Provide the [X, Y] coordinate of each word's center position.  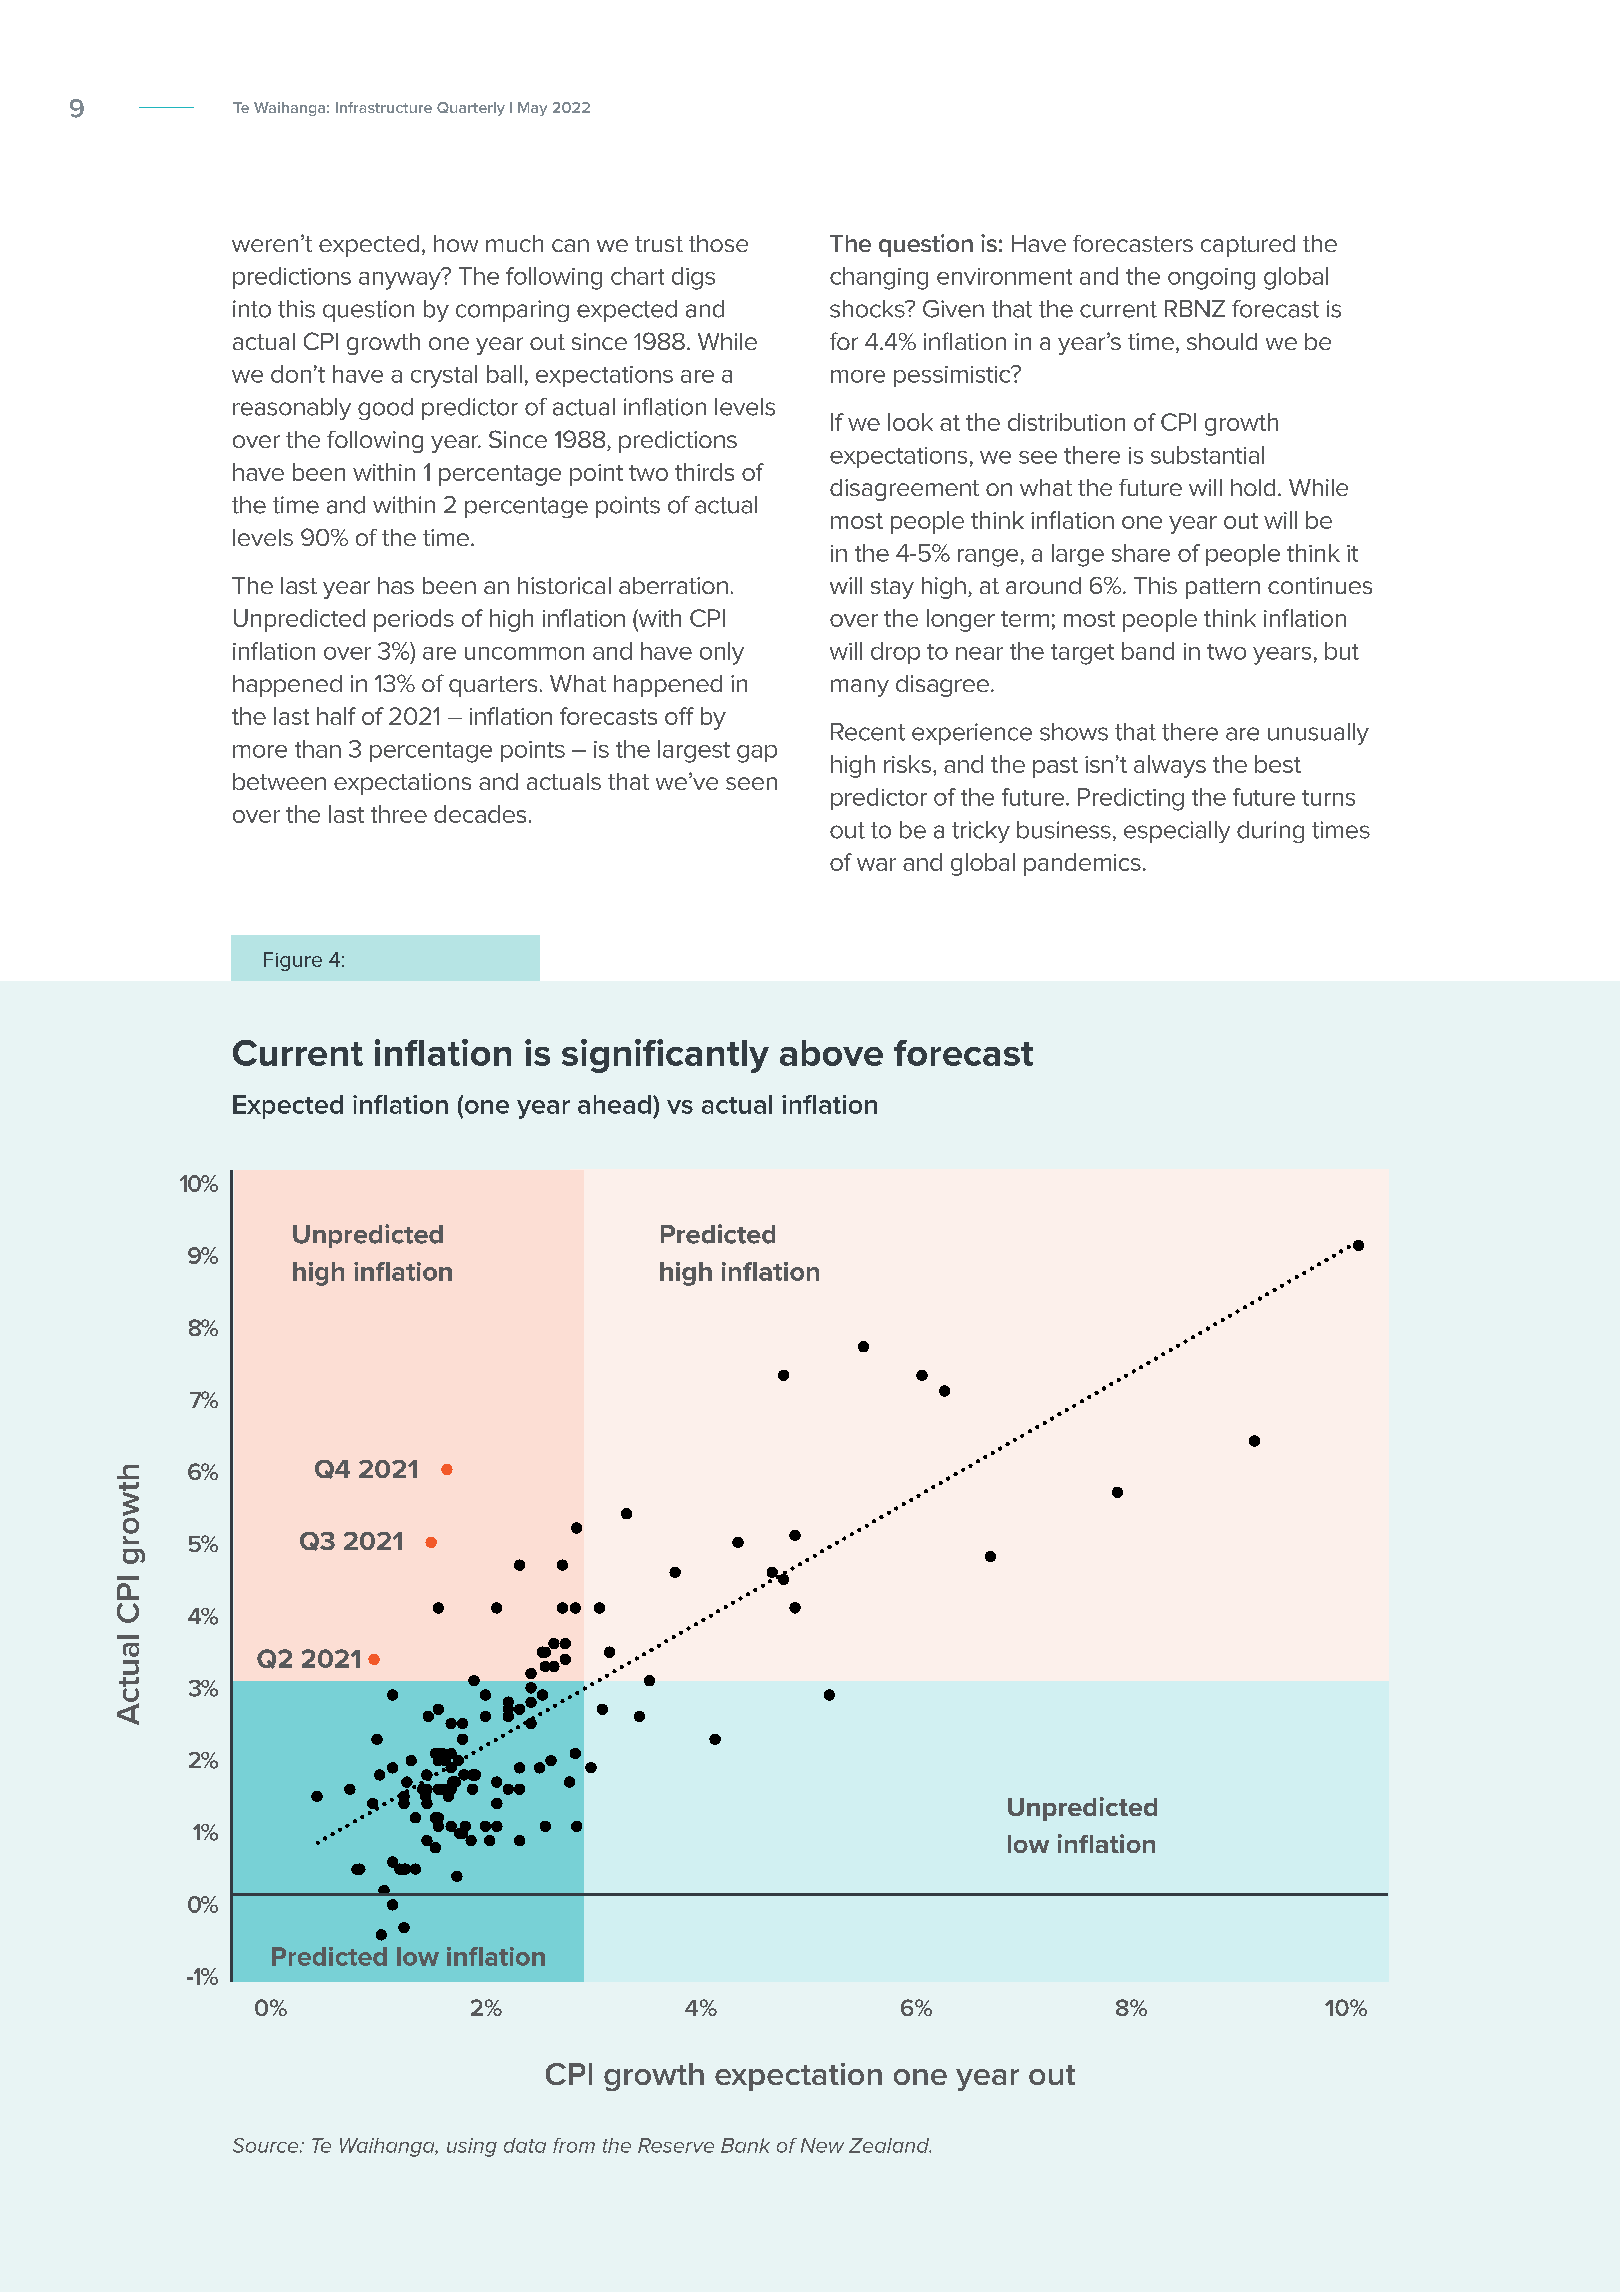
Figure [293, 961]
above [831, 1053]
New [822, 2145]
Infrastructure [384, 107]
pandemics [1082, 864]
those [718, 243]
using [472, 2147]
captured [1248, 246]
